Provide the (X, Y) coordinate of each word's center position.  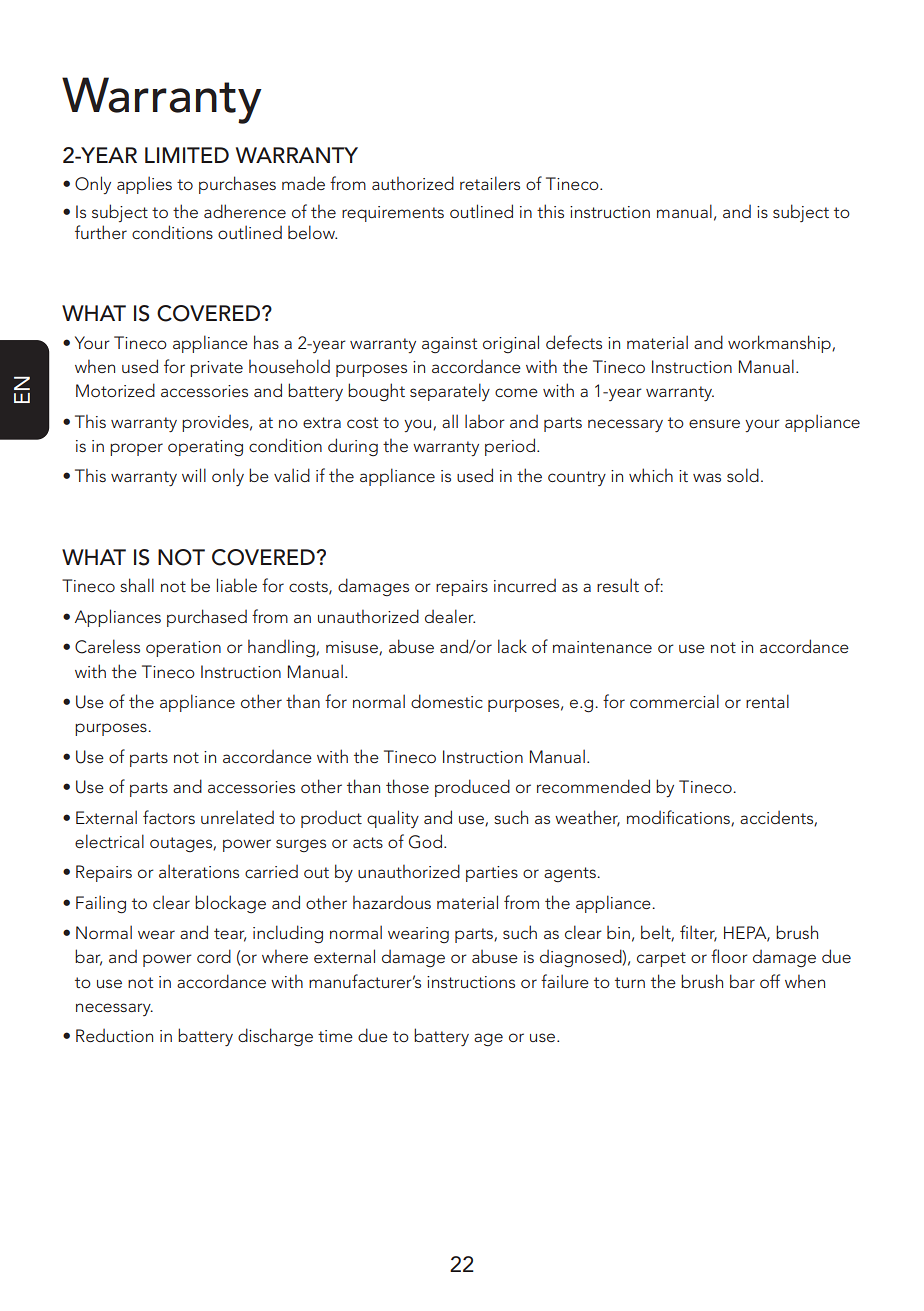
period (510, 447)
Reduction (114, 1035)
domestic (447, 701)
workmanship (780, 344)
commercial (674, 701)
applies (144, 185)
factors (169, 817)
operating (205, 448)
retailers (490, 183)
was (707, 477)
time (335, 1036)
